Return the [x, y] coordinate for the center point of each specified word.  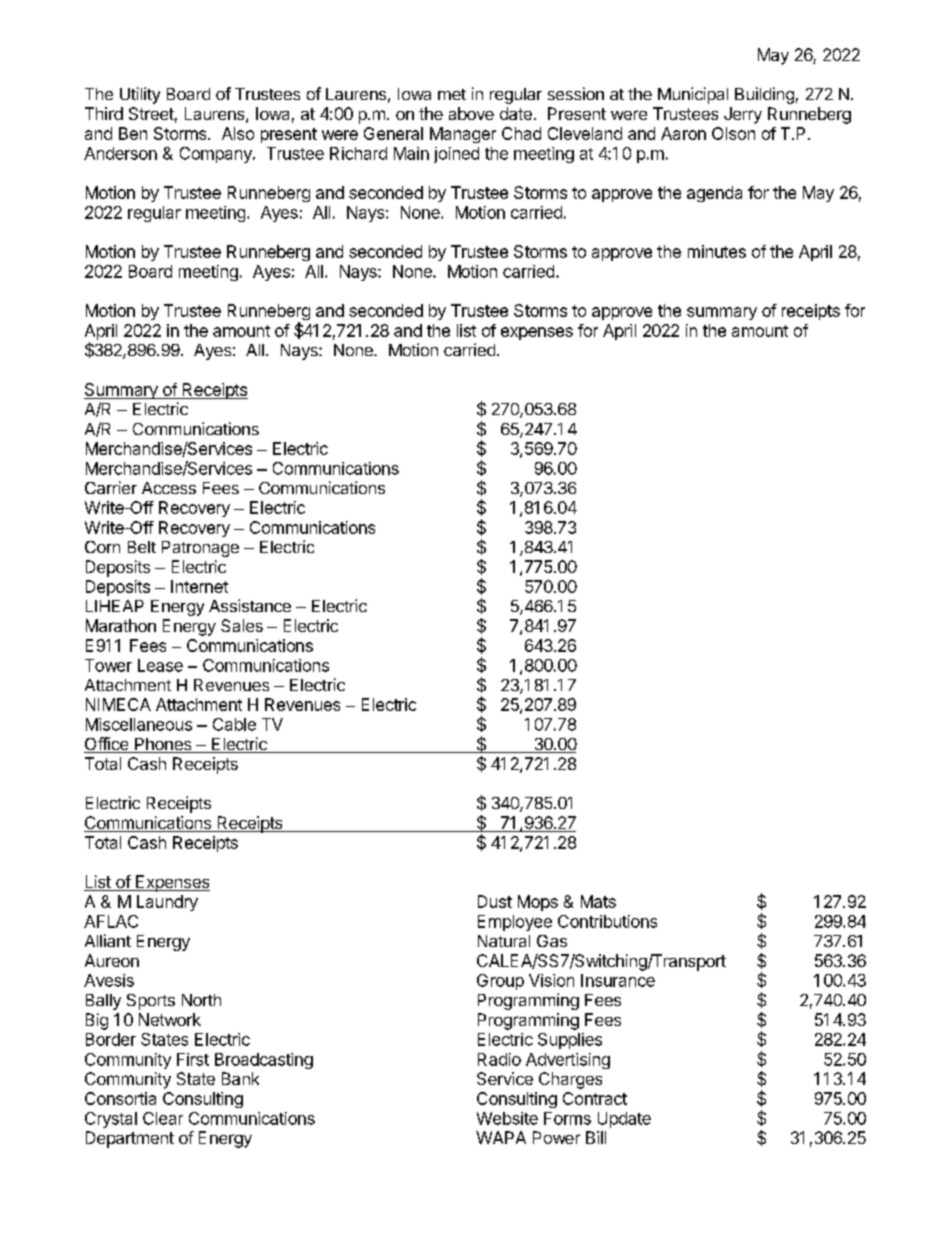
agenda [714, 194]
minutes [717, 251]
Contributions [607, 921]
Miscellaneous [139, 724]
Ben [133, 133]
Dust [495, 901]
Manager [463, 135]
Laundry [167, 903]
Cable [234, 724]
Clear [163, 1118]
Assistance [250, 605]
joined [456, 155]
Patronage [200, 549]
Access [169, 488]
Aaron [683, 133]
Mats [598, 901]
